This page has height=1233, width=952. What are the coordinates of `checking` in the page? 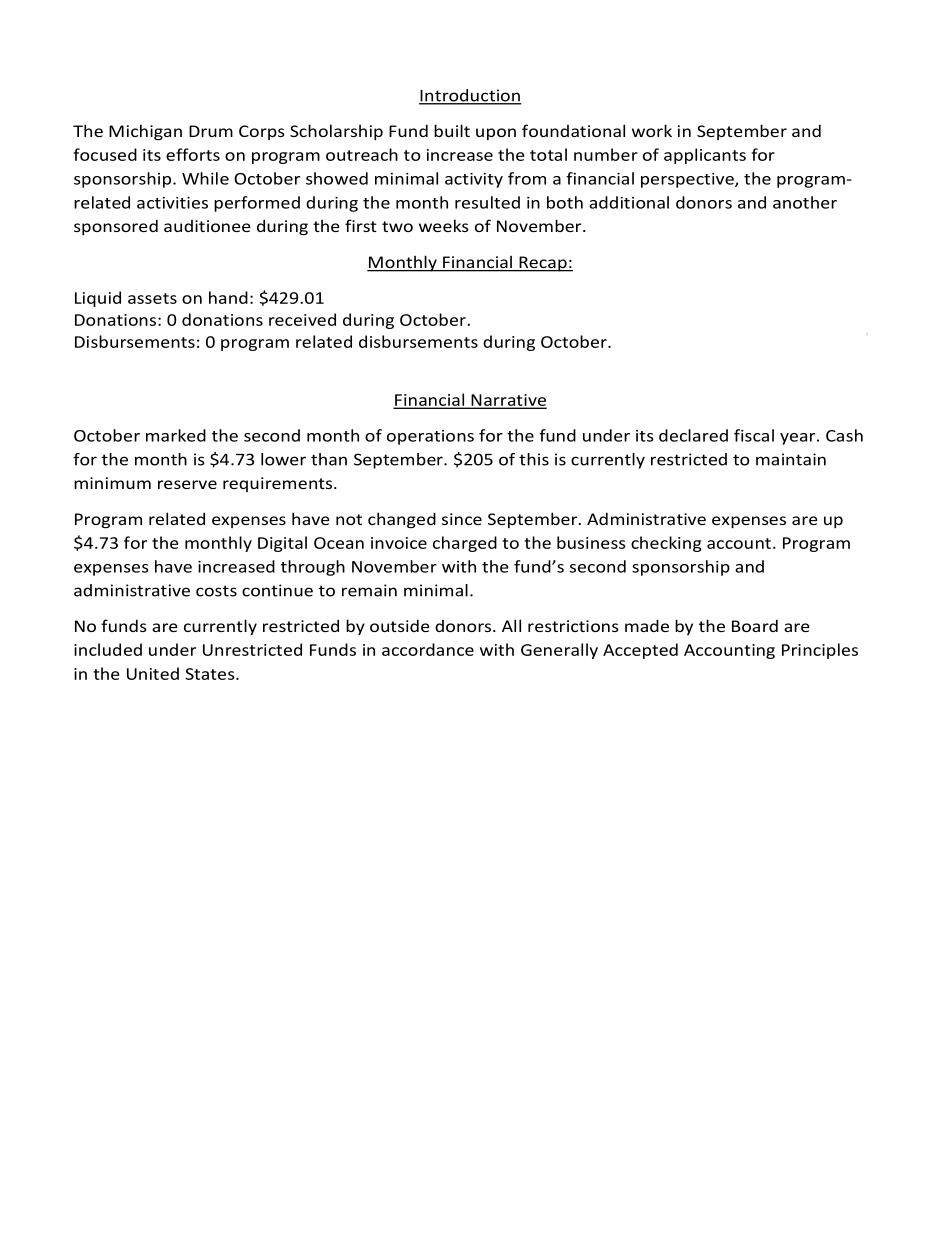 It's located at (666, 544).
